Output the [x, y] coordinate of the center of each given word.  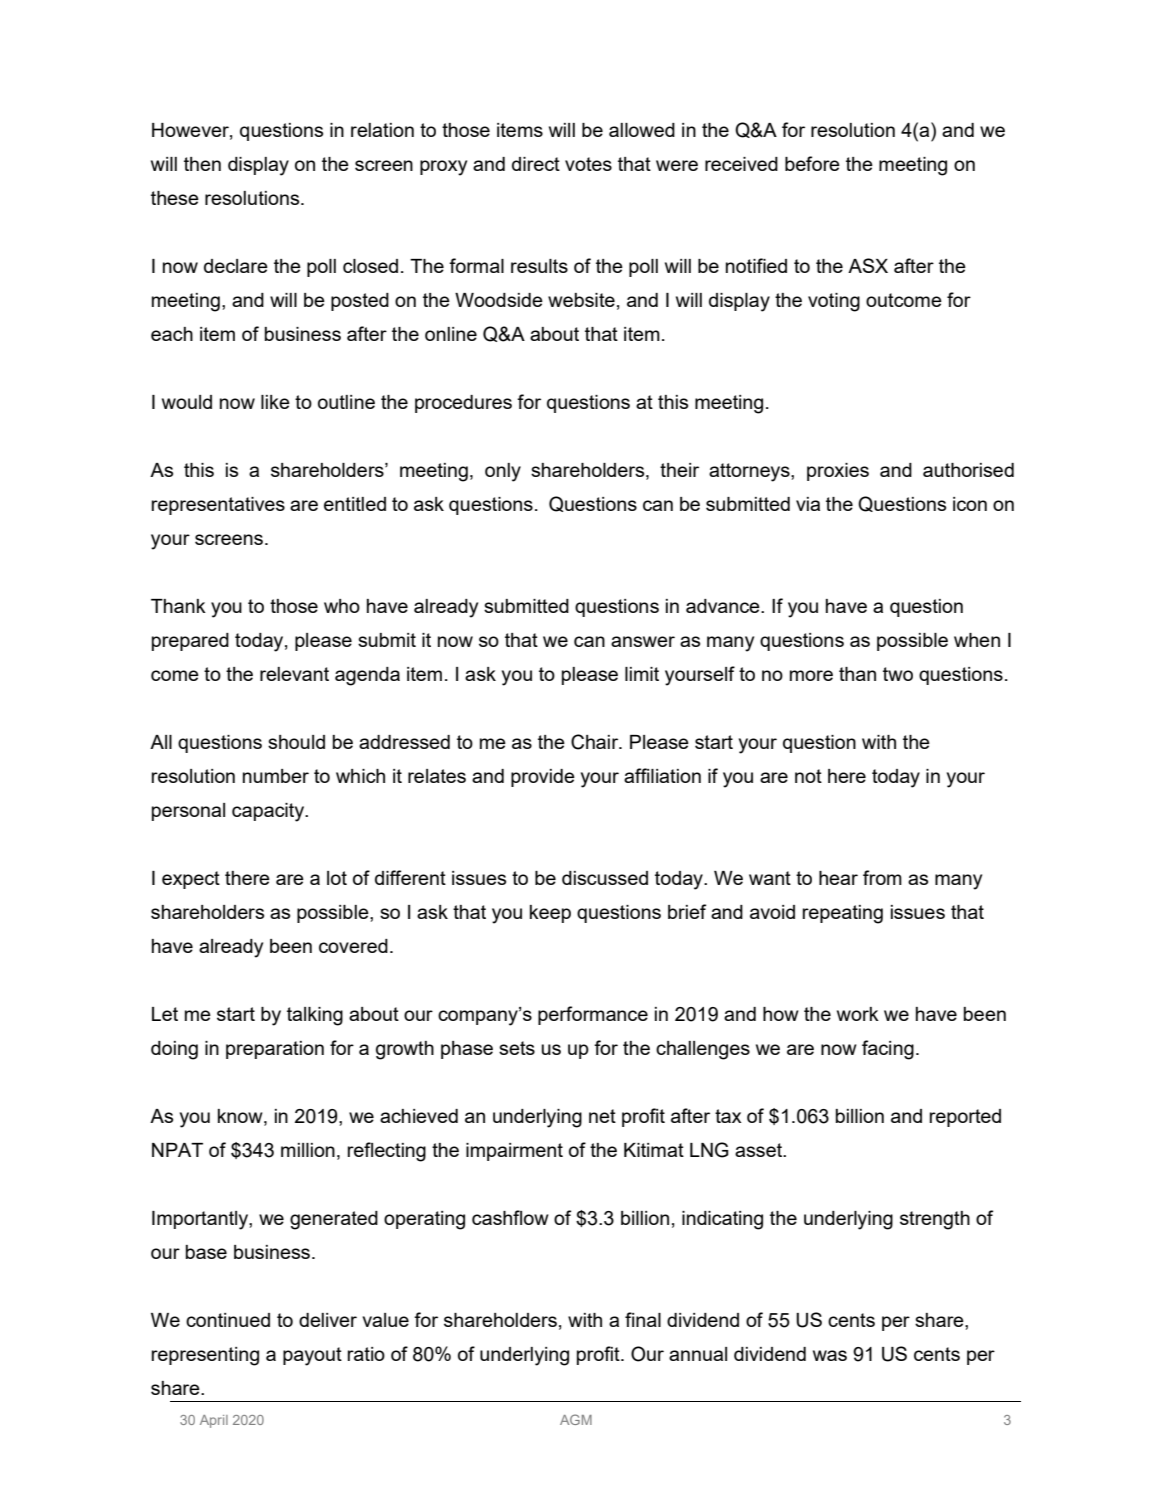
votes [588, 164]
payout [312, 1356]
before [812, 163]
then [202, 164]
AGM [576, 1419]
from [882, 877]
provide [543, 778]
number [276, 776]
